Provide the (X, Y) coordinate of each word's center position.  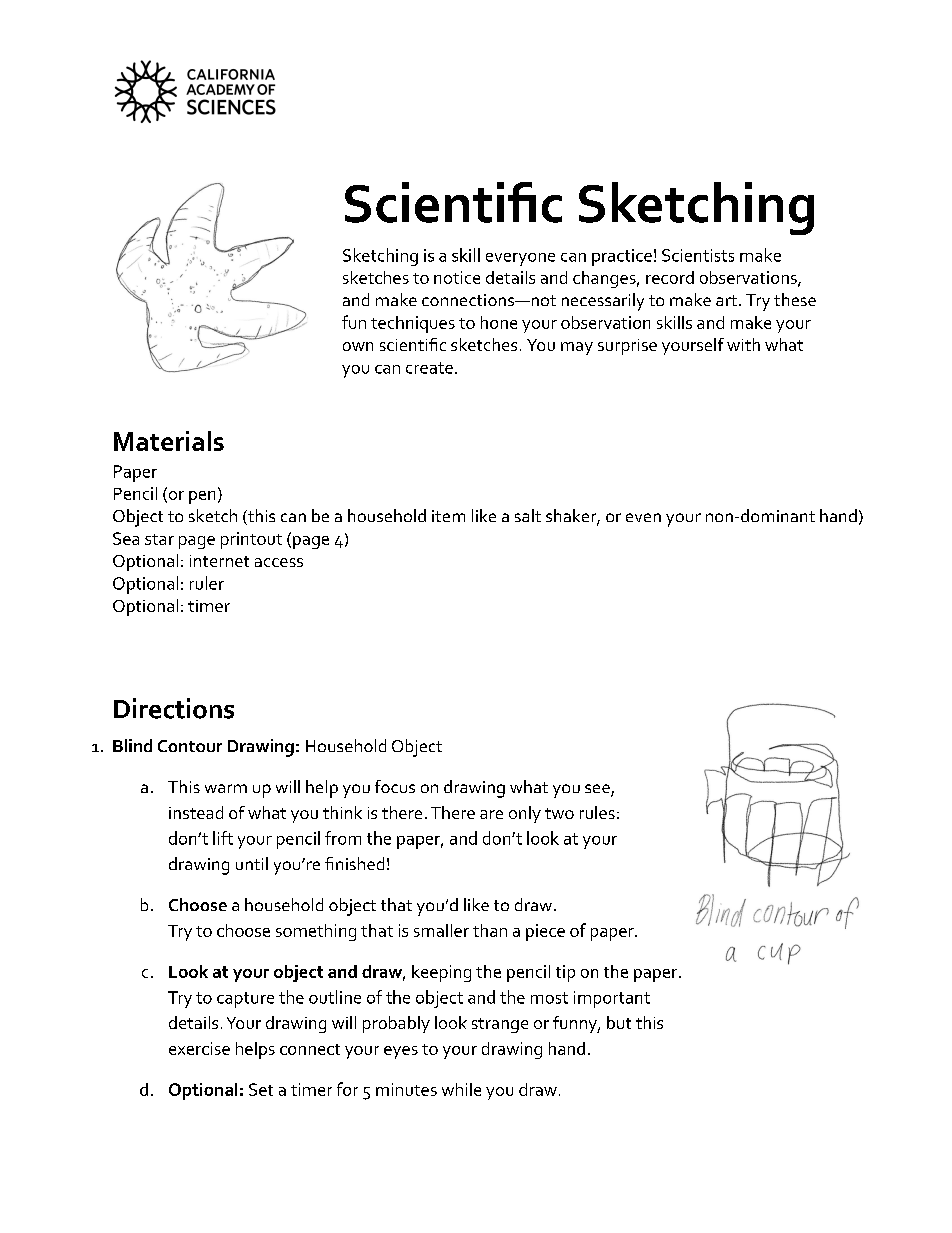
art (726, 300)
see (598, 790)
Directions (174, 708)
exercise (199, 1048)
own (358, 346)
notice (457, 277)
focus (395, 786)
